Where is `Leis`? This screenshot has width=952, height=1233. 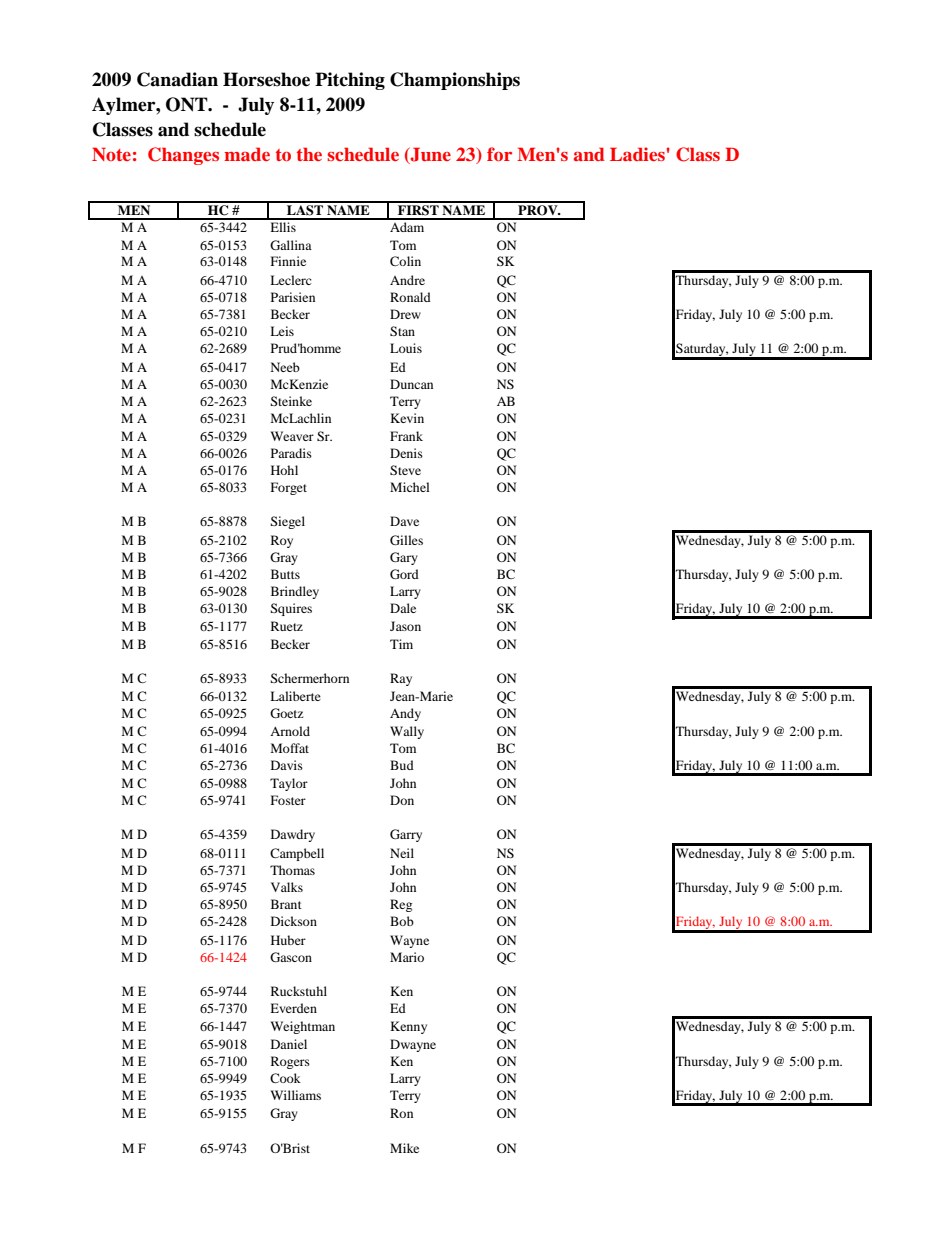
Leis is located at coordinates (282, 331).
